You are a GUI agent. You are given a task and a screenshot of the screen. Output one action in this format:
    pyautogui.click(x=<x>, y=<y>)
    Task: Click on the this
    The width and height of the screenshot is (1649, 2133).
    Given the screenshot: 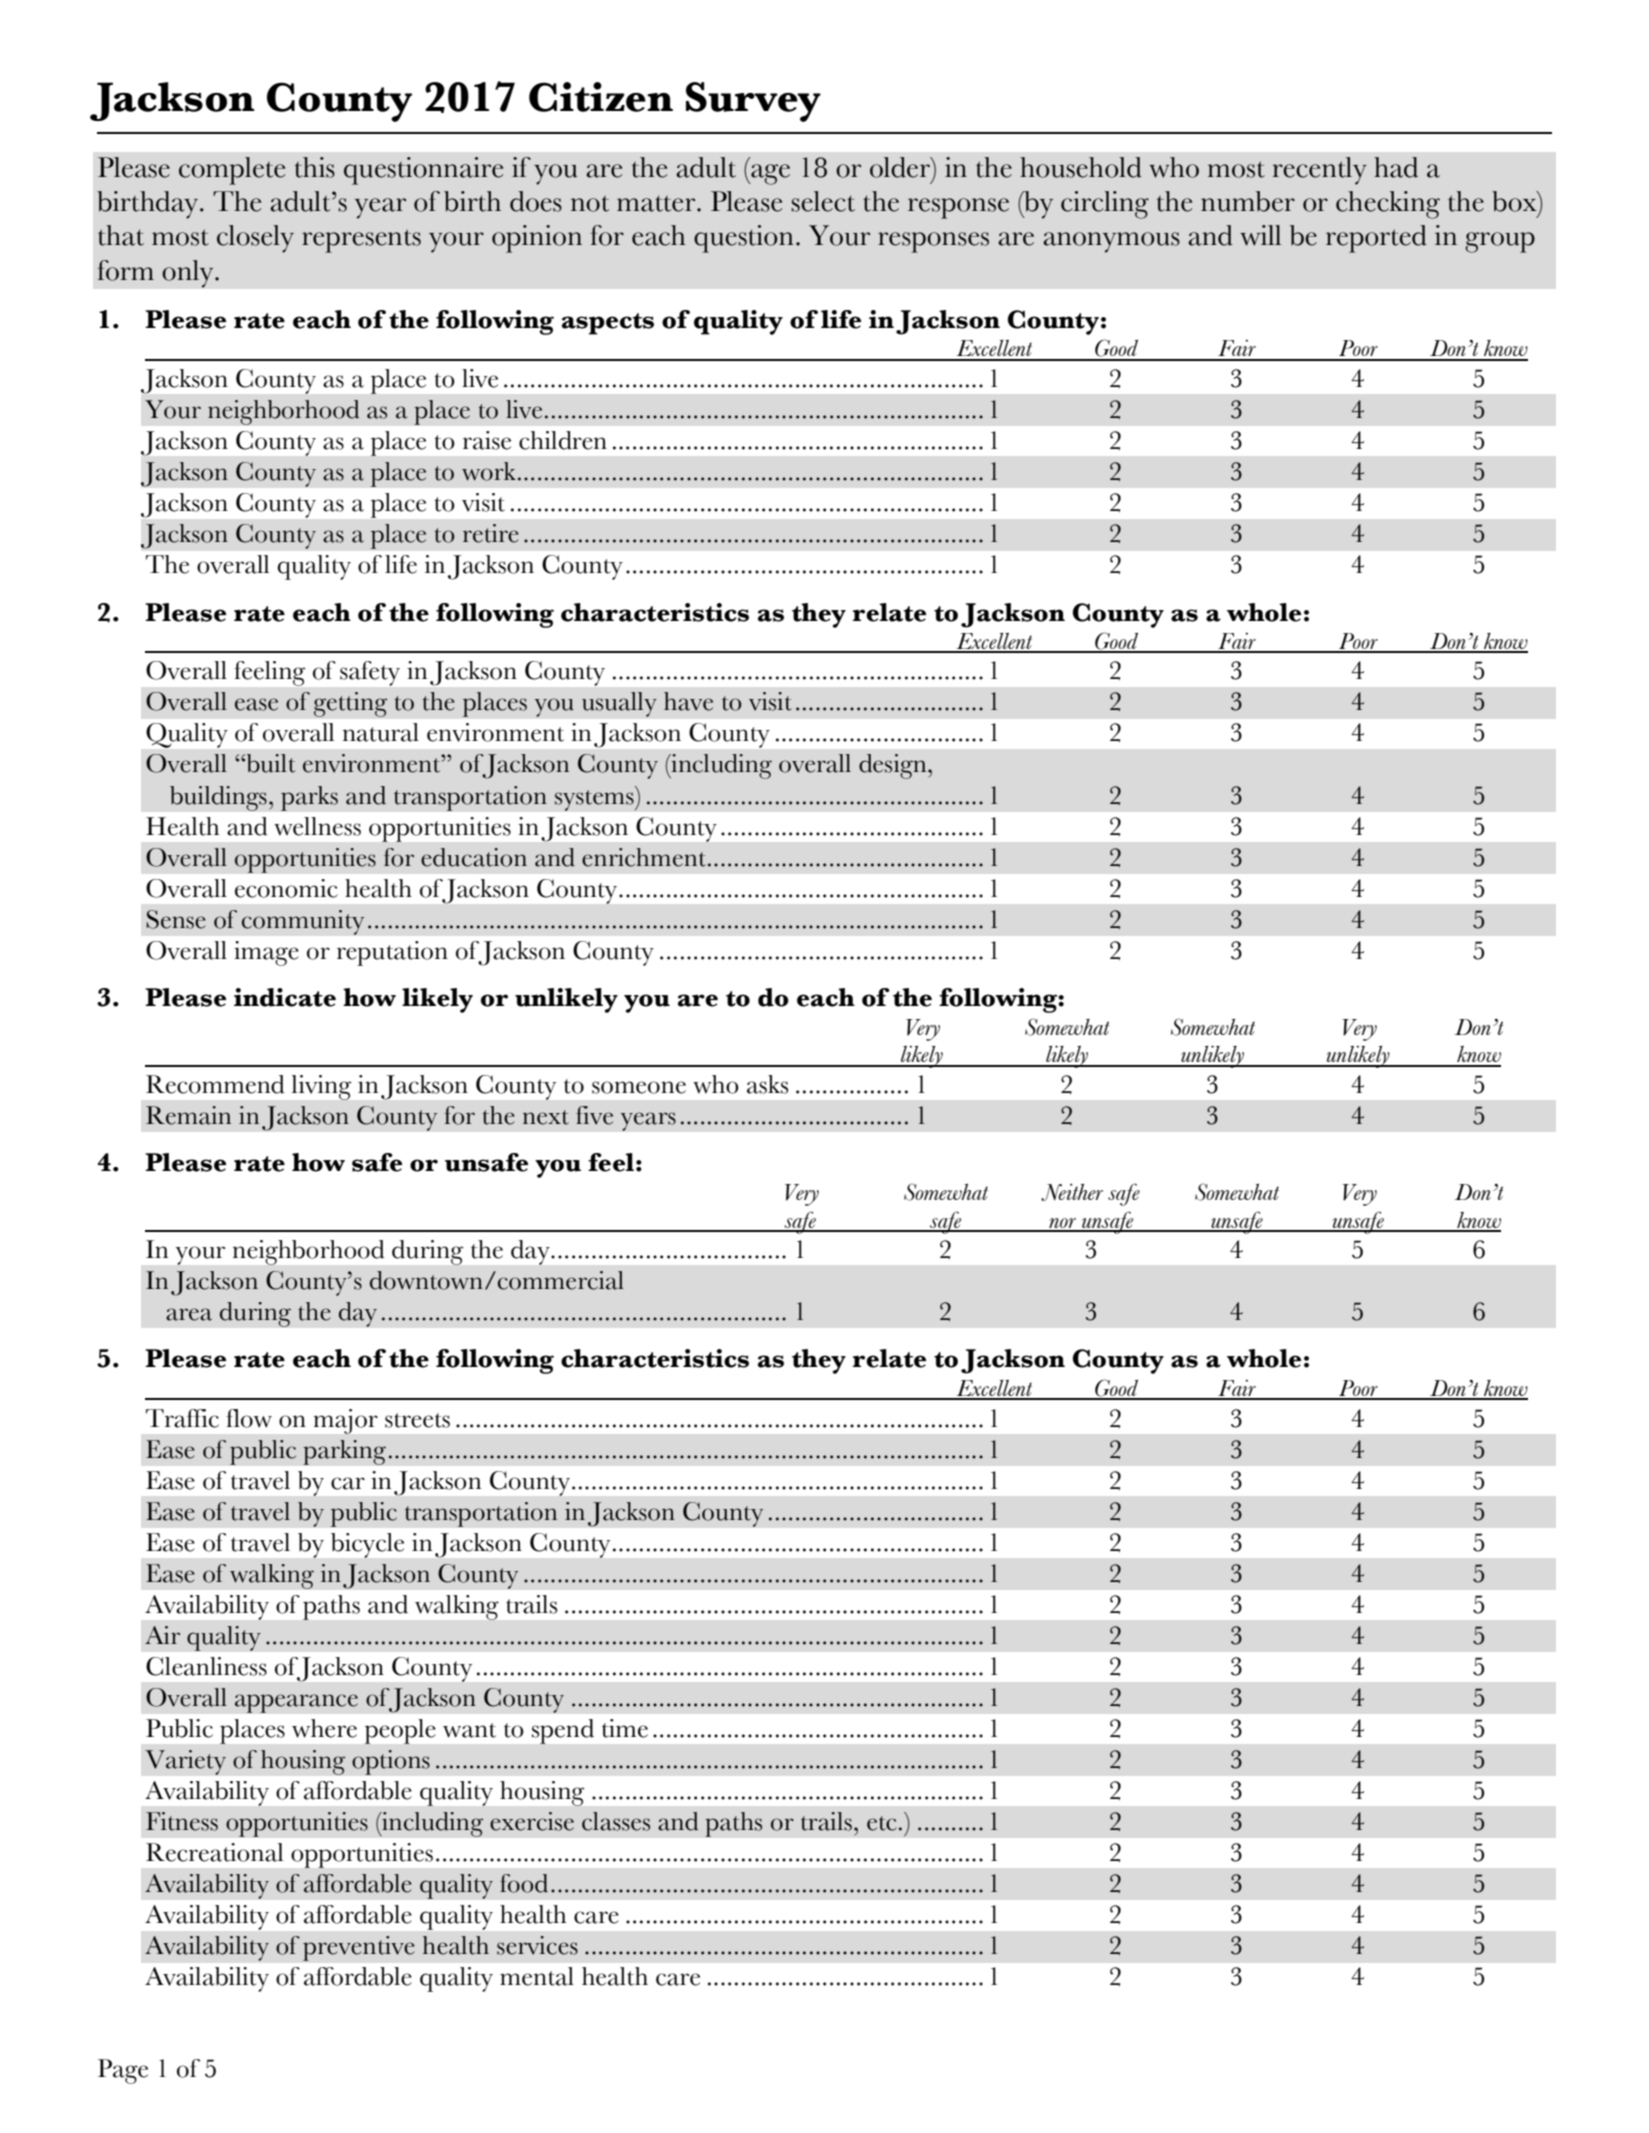 What is the action you would take?
    pyautogui.click(x=315, y=167)
